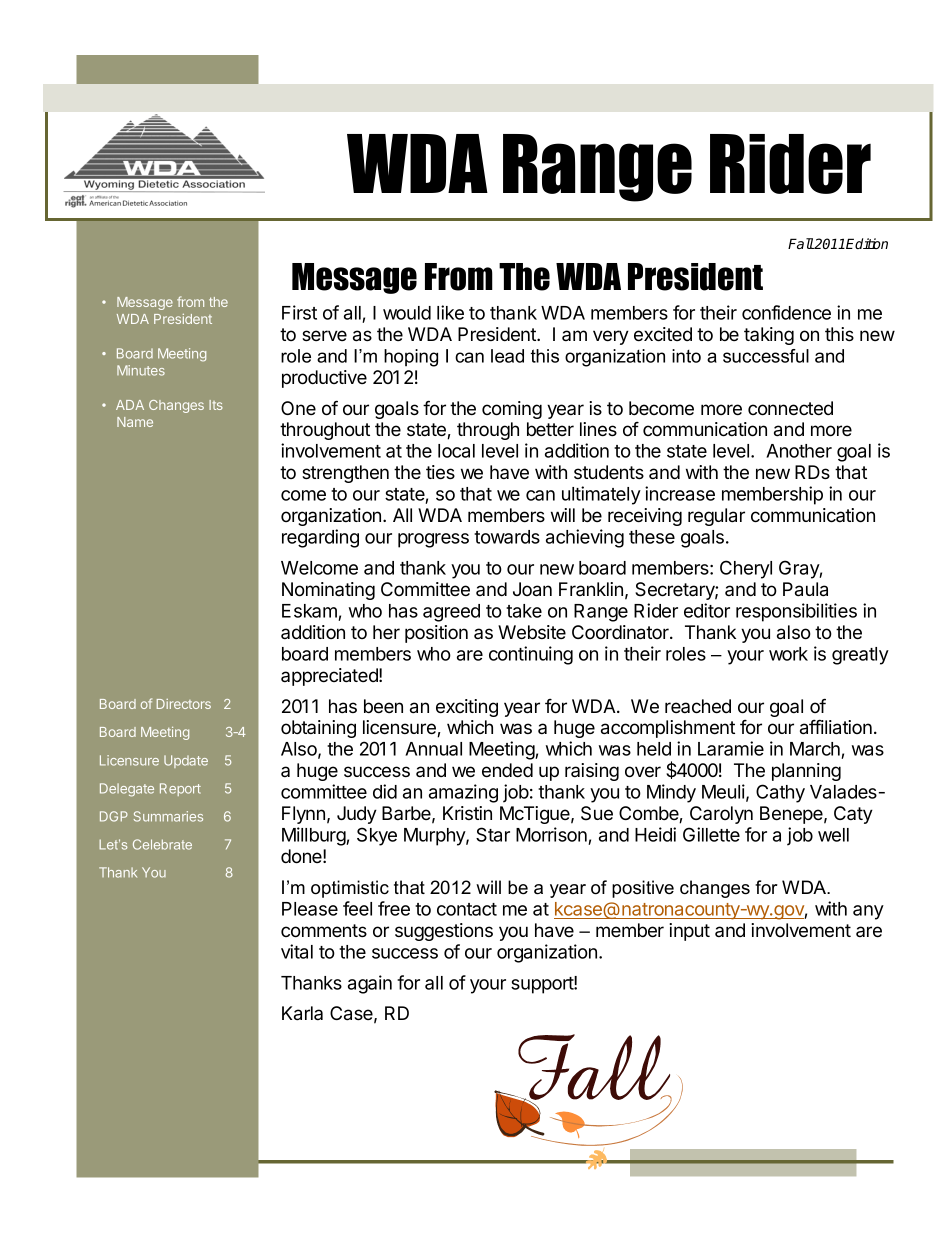 This image has width=952, height=1233. I want to click on exciting, so click(467, 708).
